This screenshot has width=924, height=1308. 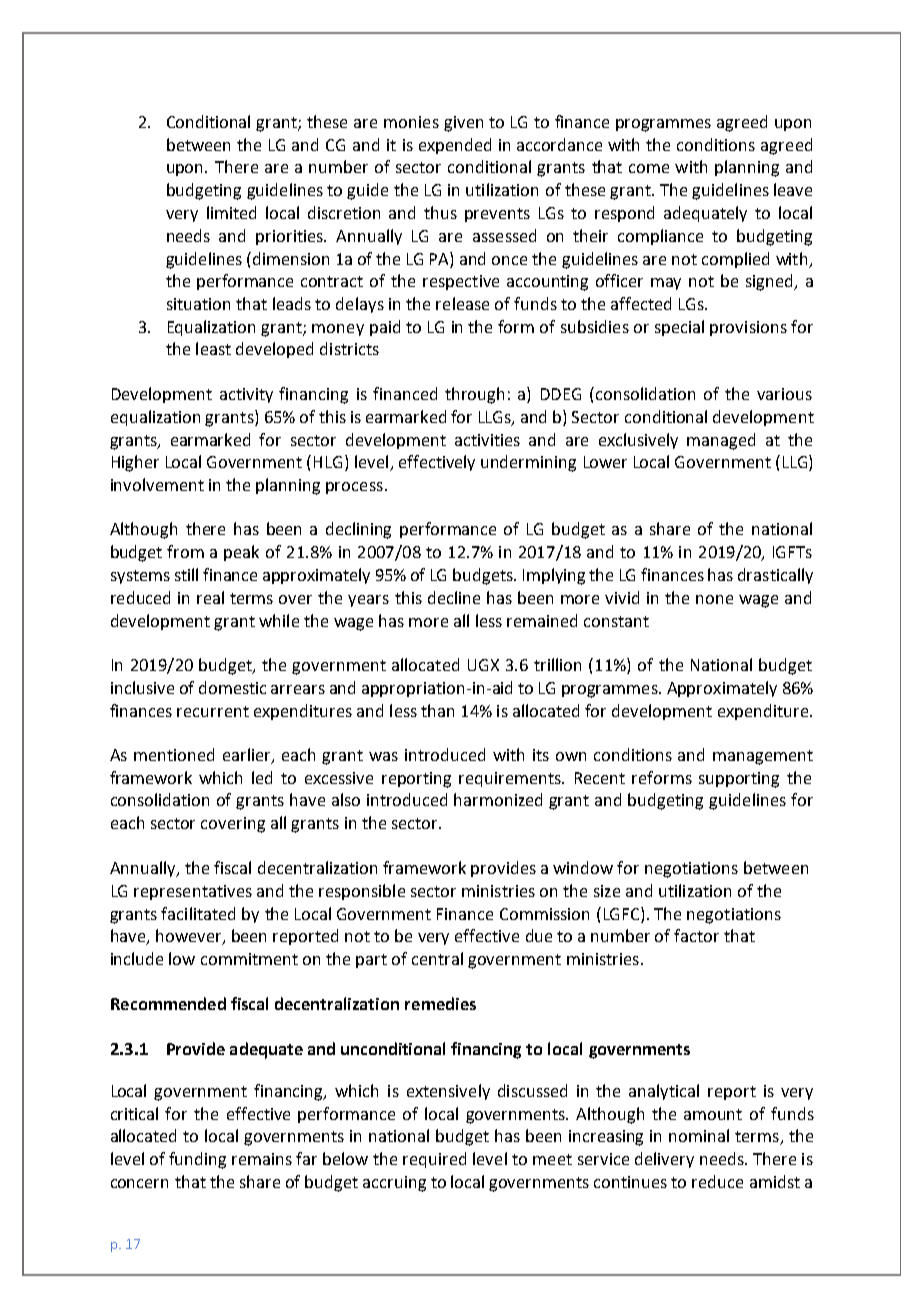 I want to click on required, so click(x=434, y=1160).
